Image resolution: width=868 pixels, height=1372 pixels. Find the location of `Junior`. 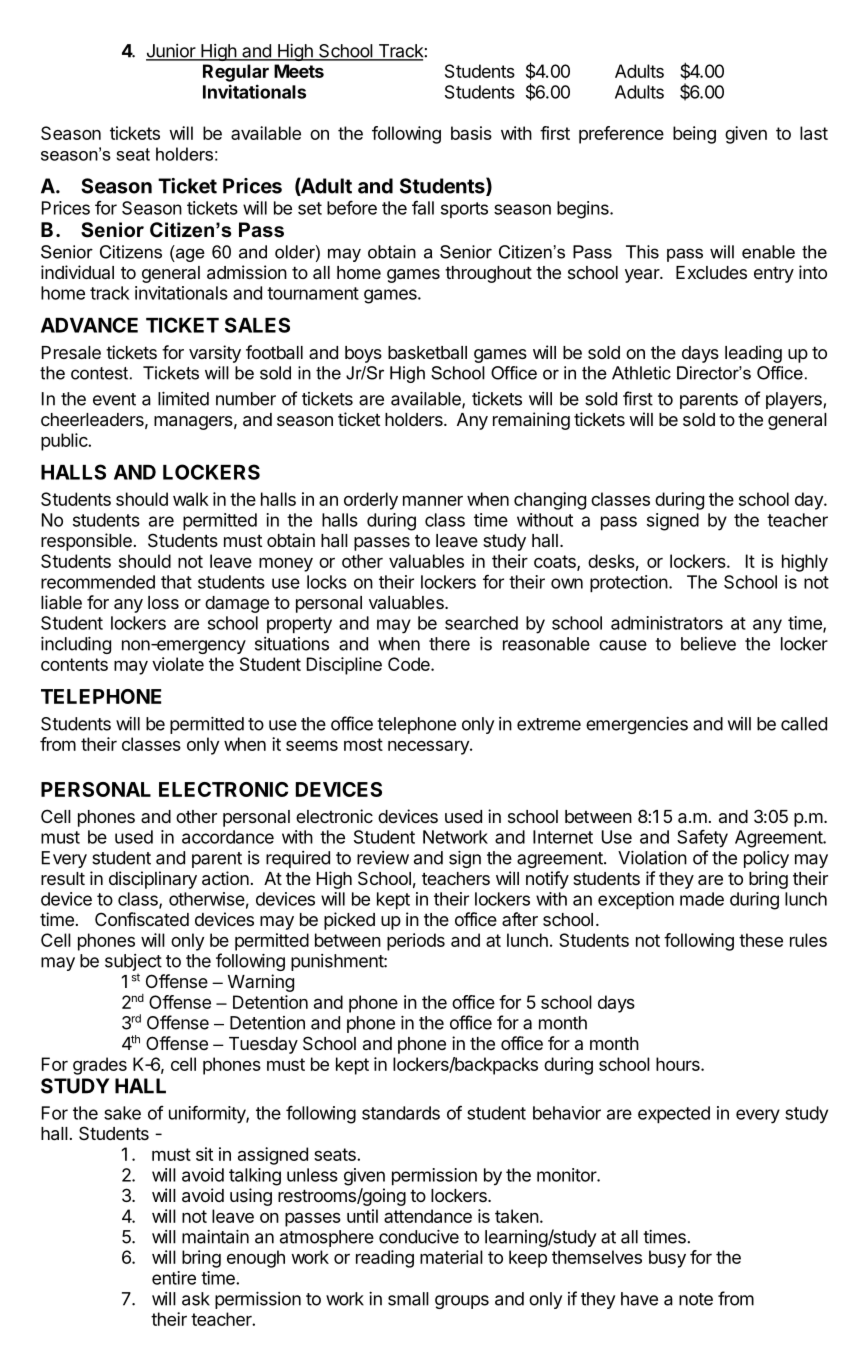

Junior is located at coordinates (172, 52).
